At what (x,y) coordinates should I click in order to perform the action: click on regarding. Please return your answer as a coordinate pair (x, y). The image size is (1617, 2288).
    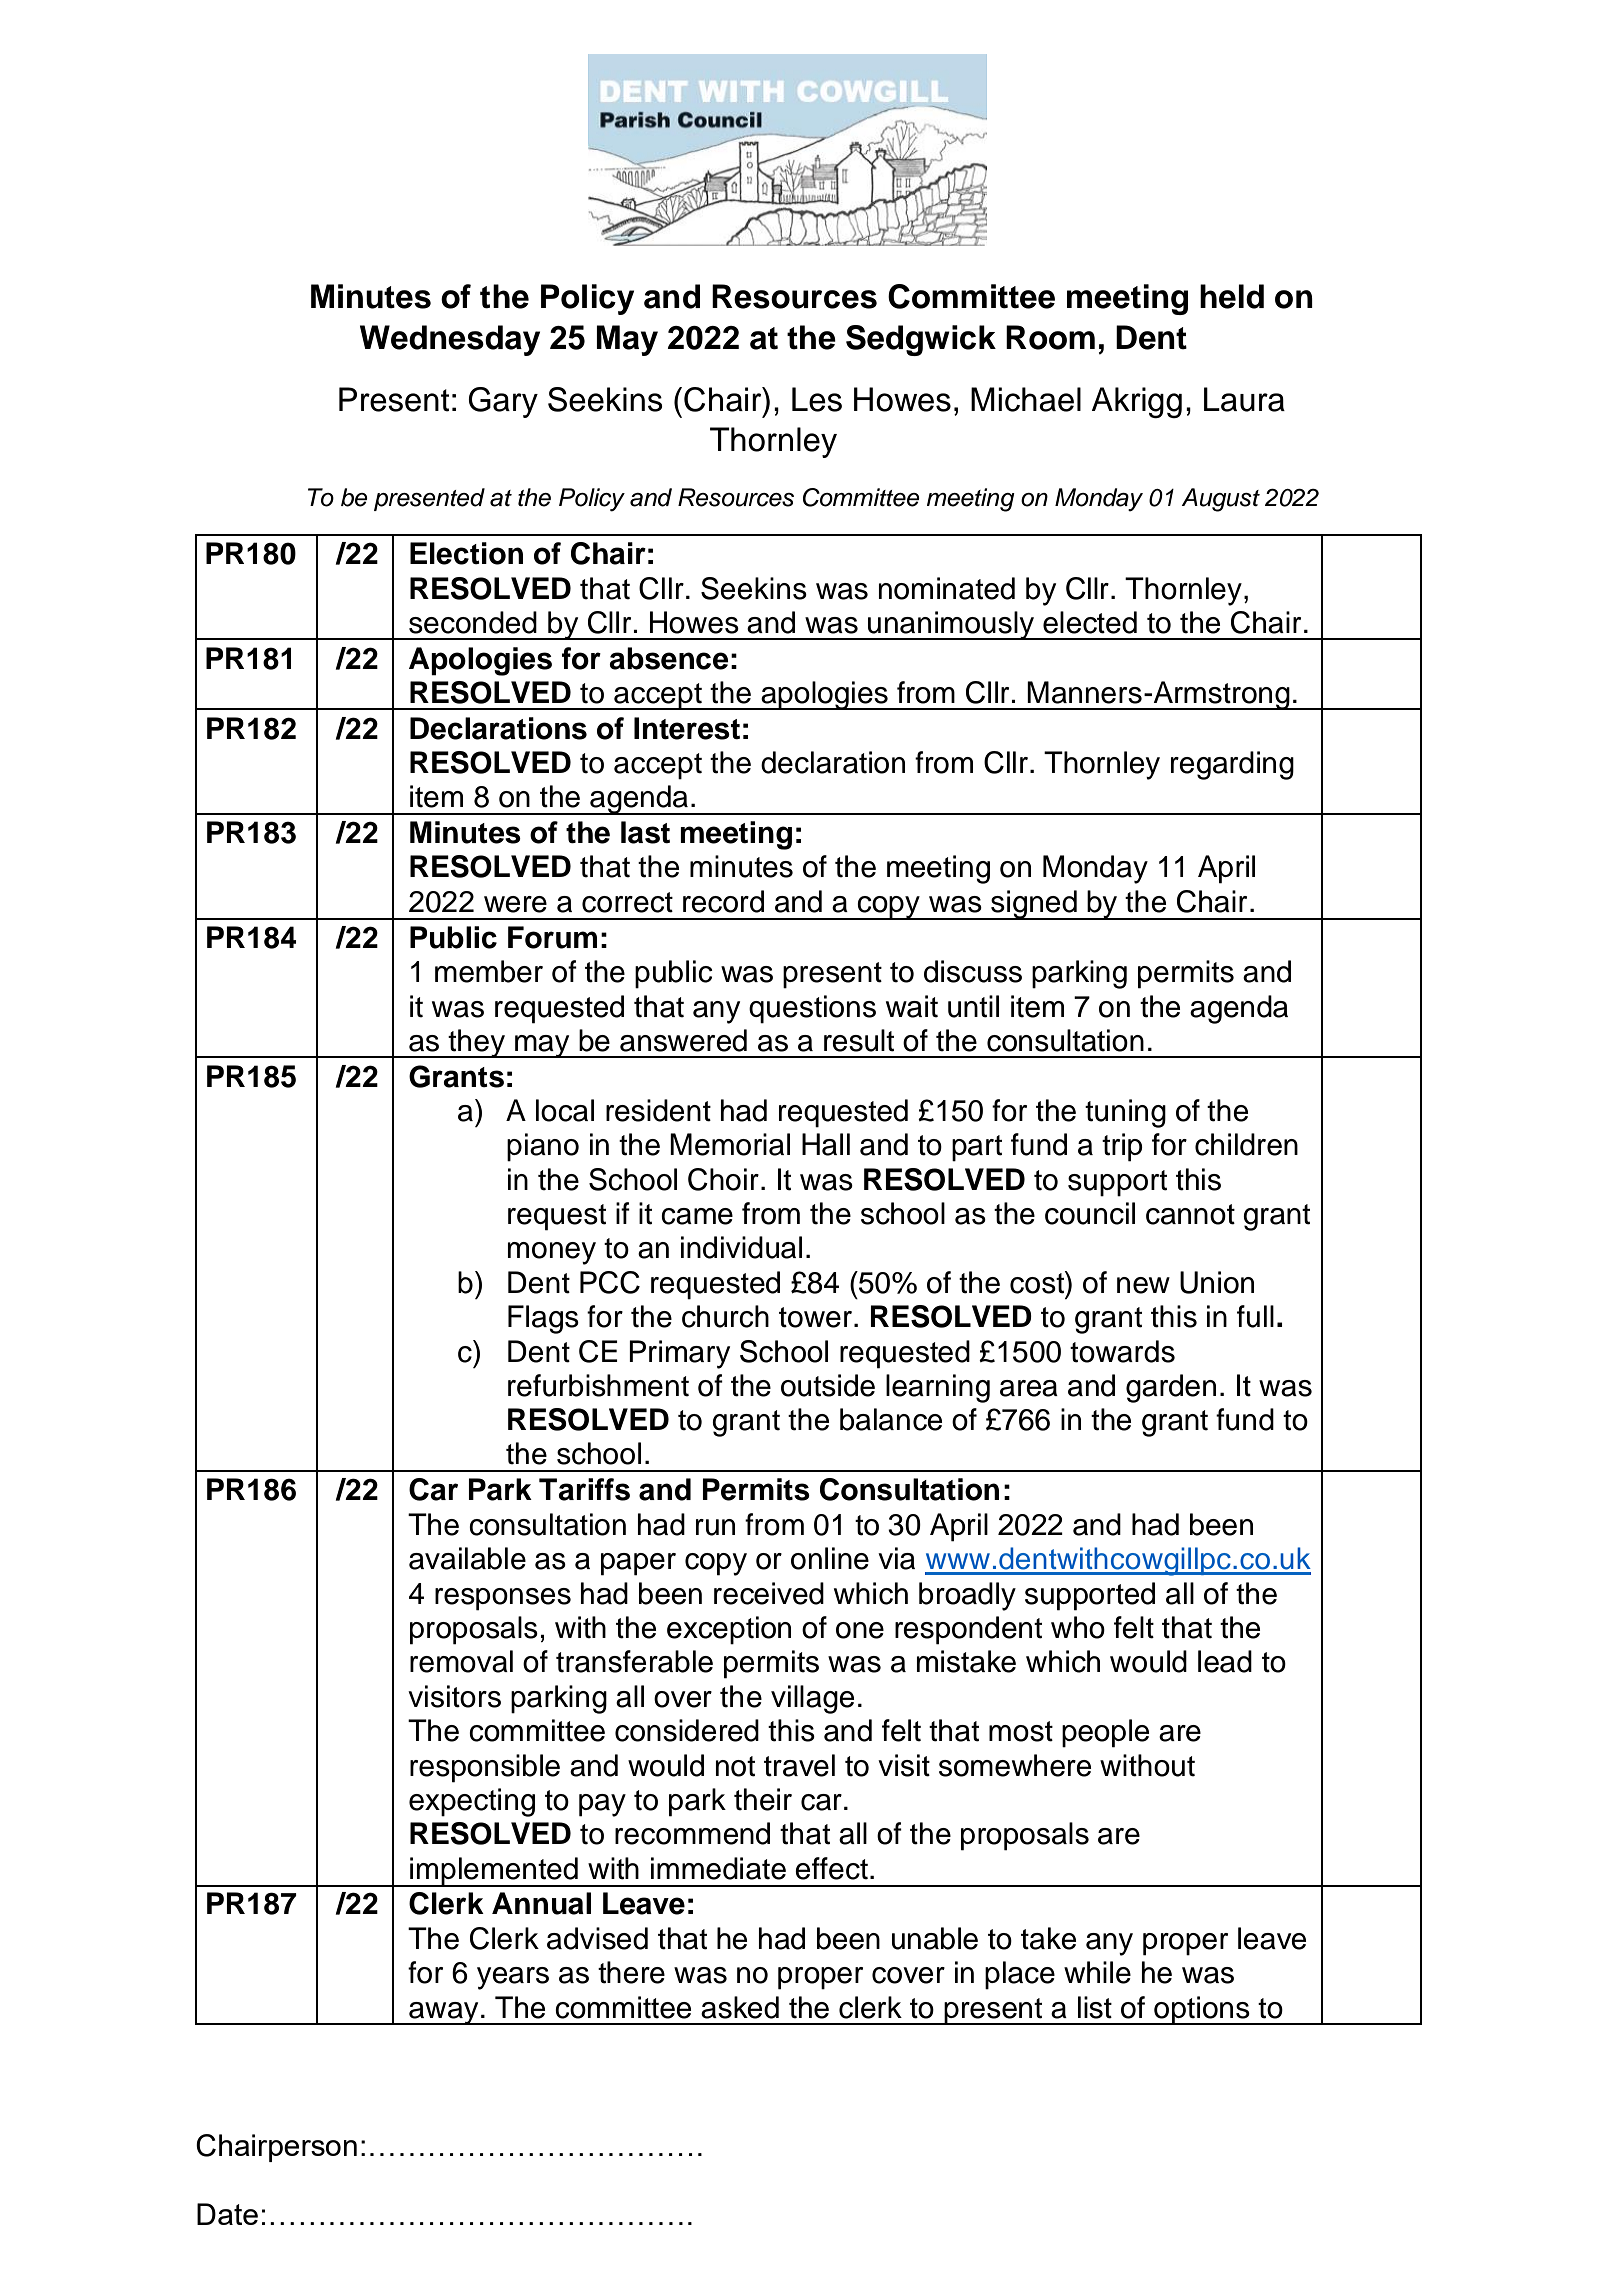
    Looking at the image, I should click on (1232, 765).
